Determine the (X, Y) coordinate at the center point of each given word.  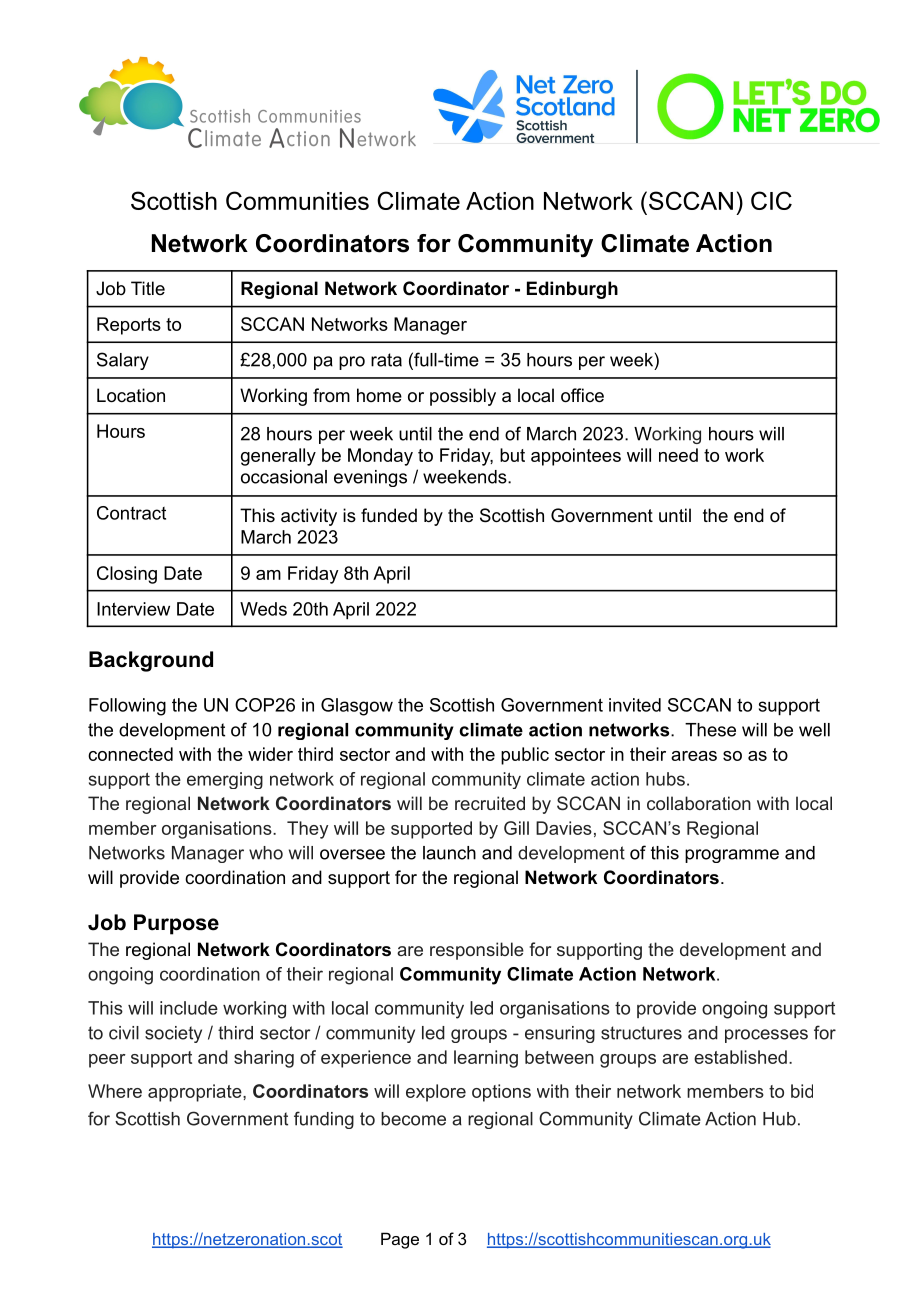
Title (148, 288)
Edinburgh (572, 290)
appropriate (196, 1093)
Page (400, 1240)
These (710, 730)
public (525, 756)
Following (127, 707)
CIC (771, 200)
